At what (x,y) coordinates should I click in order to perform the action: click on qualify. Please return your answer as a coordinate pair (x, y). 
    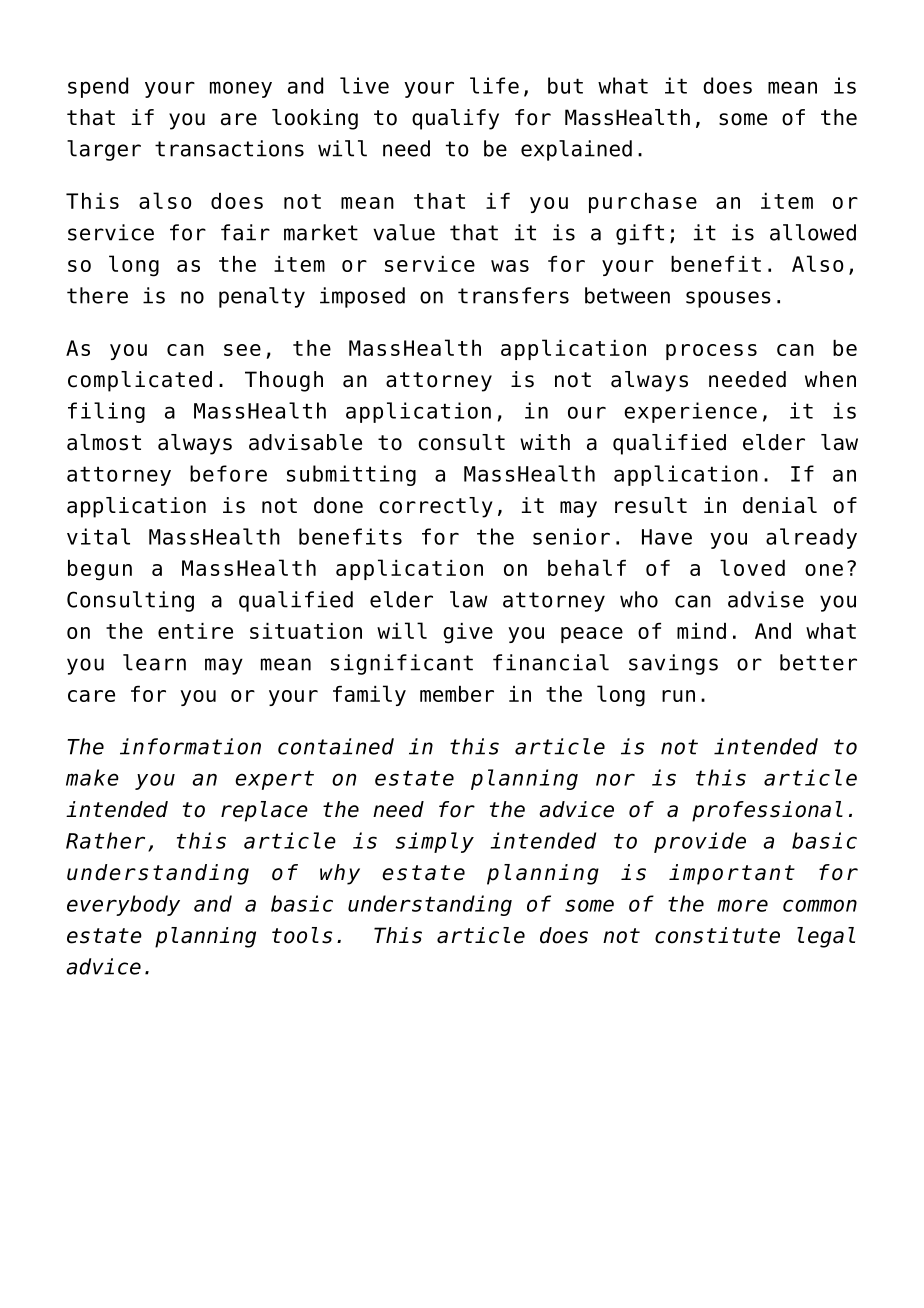
    Looking at the image, I should click on (455, 119).
